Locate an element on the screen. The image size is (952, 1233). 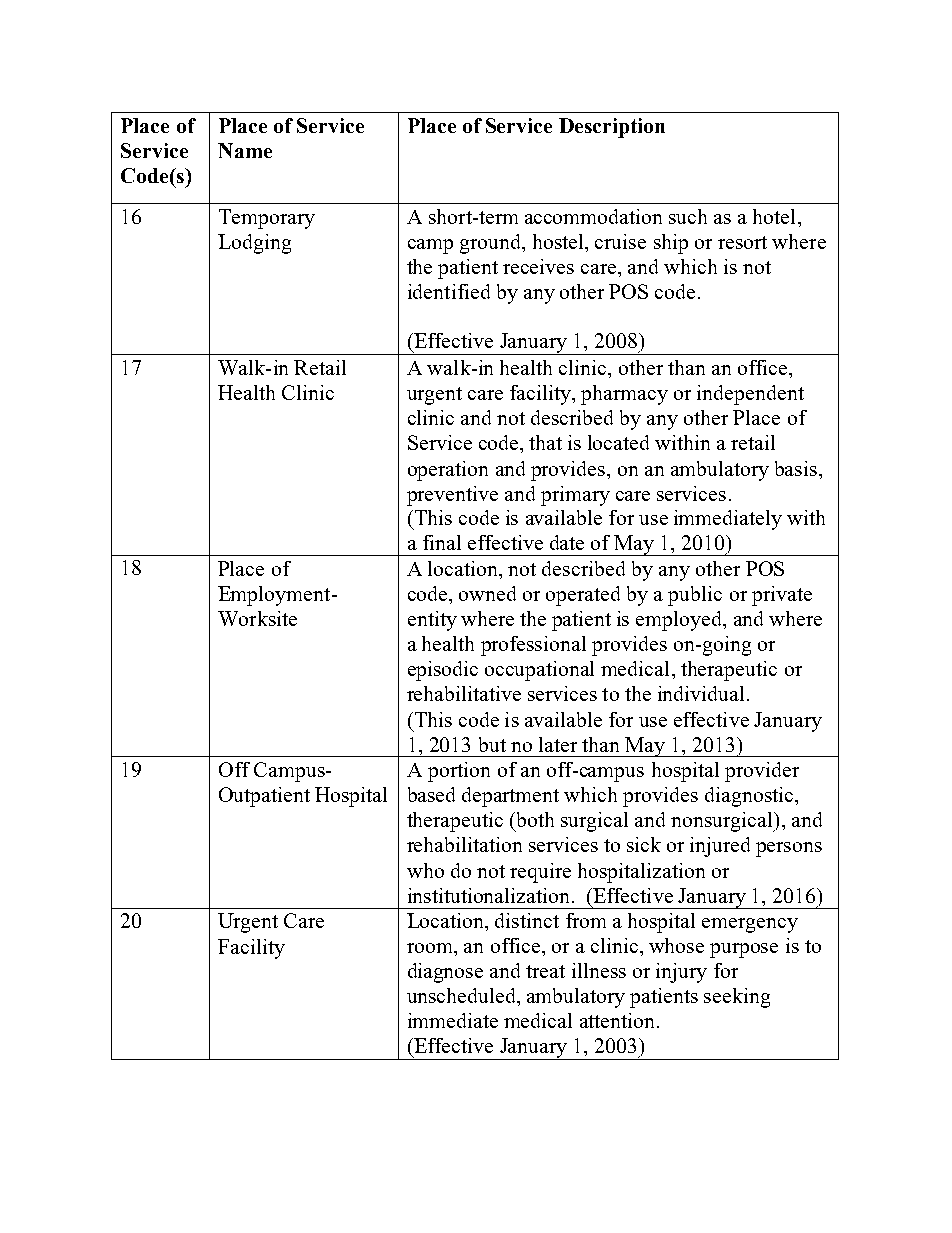
Description is located at coordinates (612, 128).
